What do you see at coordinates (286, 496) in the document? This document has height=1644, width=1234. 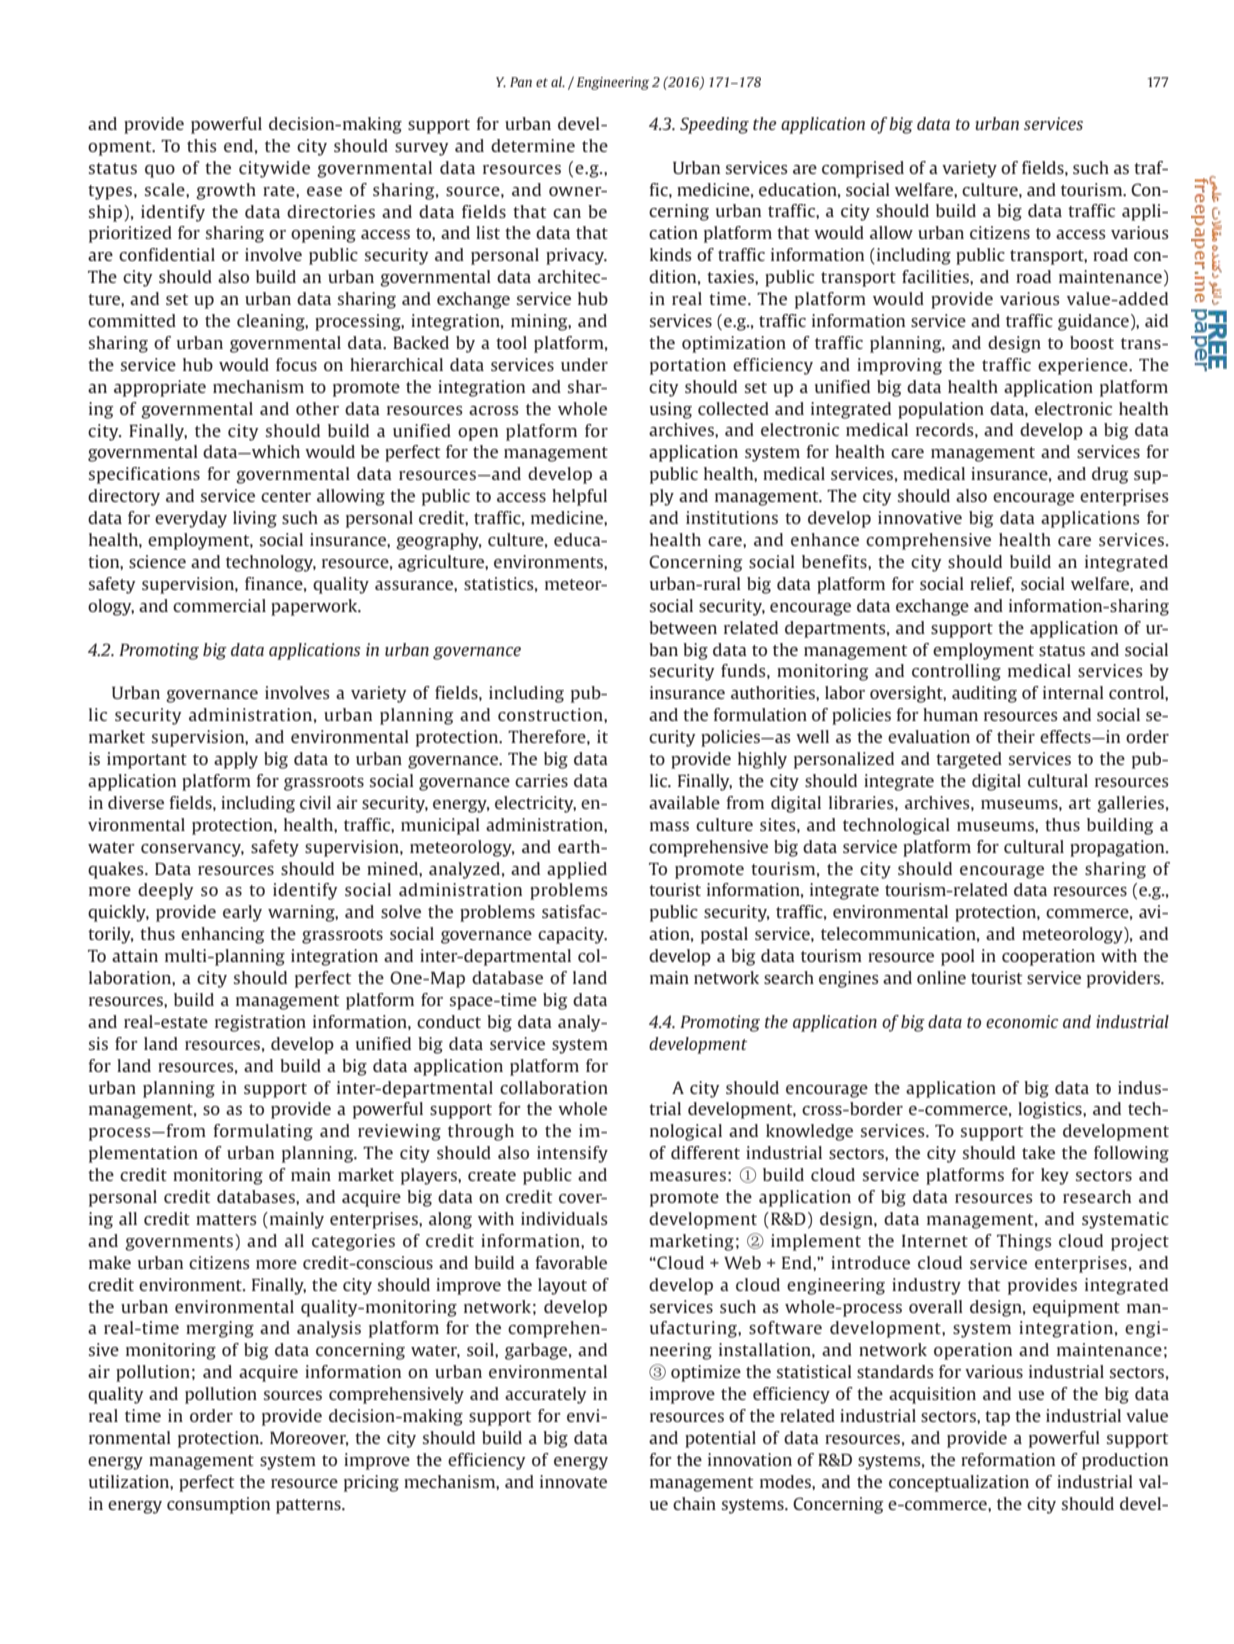 I see `center` at bounding box center [286, 496].
